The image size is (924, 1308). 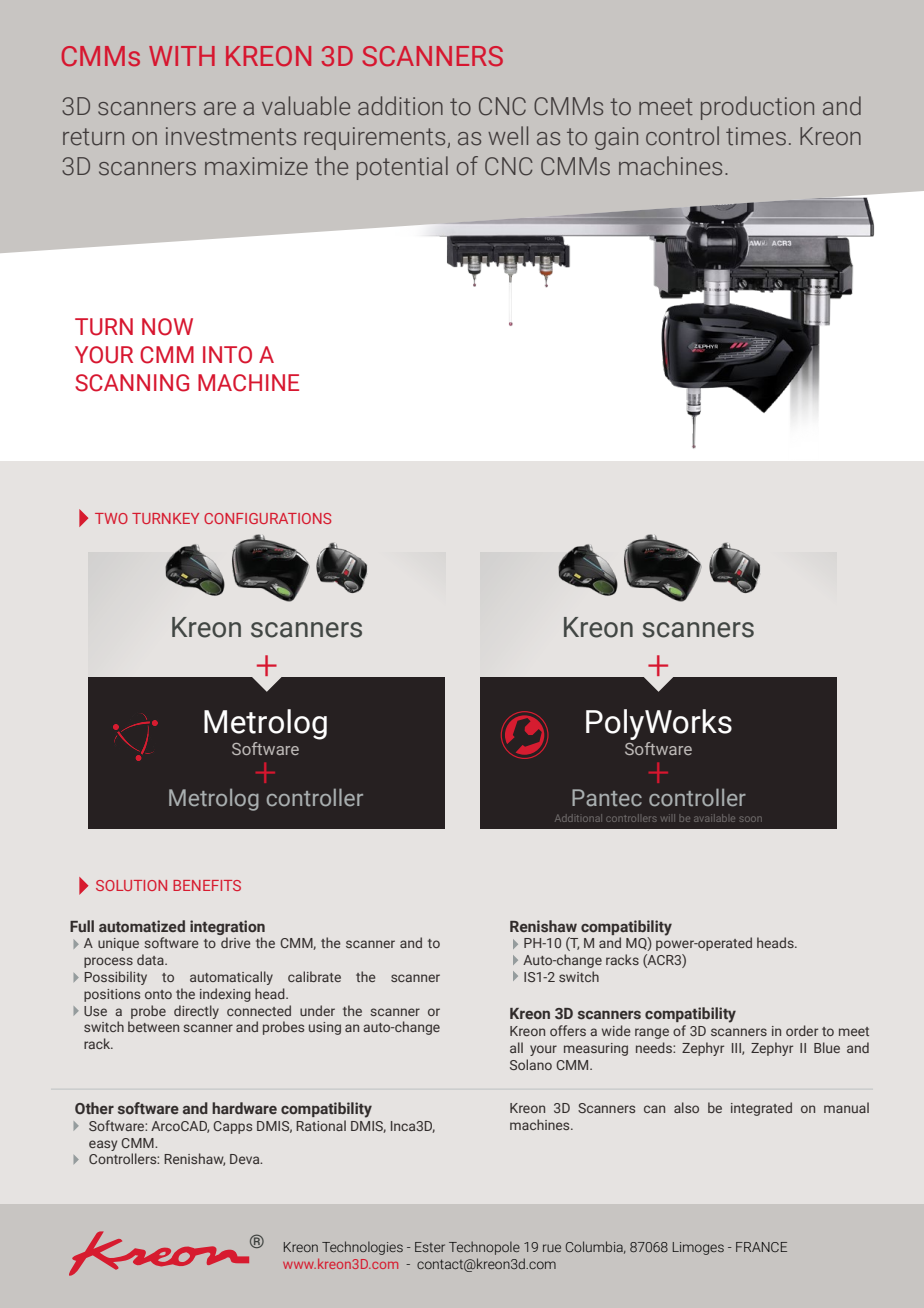 I want to click on soon, so click(x=751, y=819).
